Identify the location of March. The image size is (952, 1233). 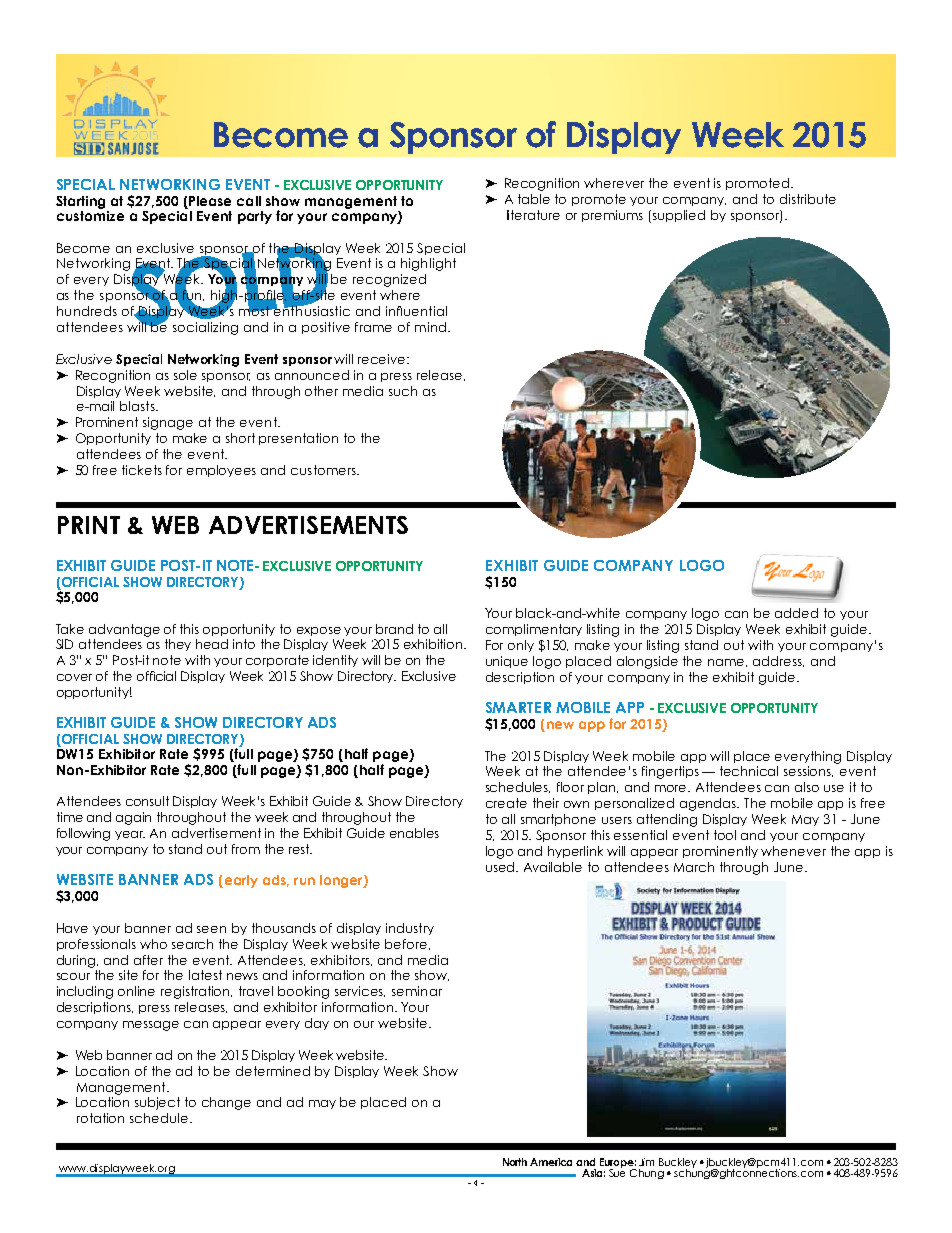
(694, 867).
